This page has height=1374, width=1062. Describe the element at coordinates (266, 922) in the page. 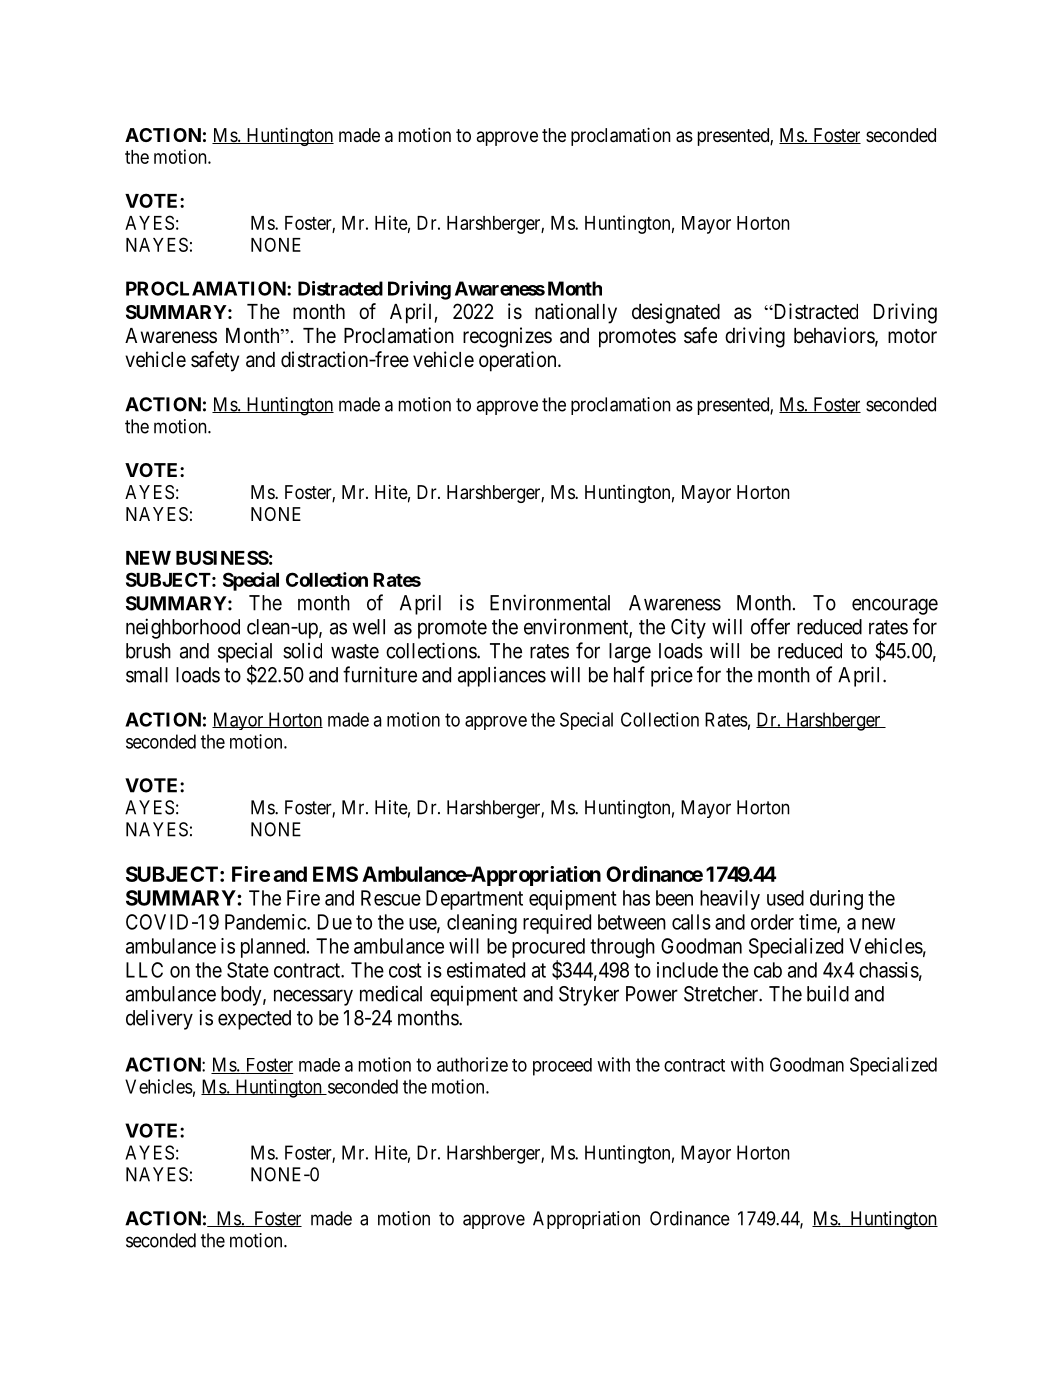

I see `Pandemic` at that location.
